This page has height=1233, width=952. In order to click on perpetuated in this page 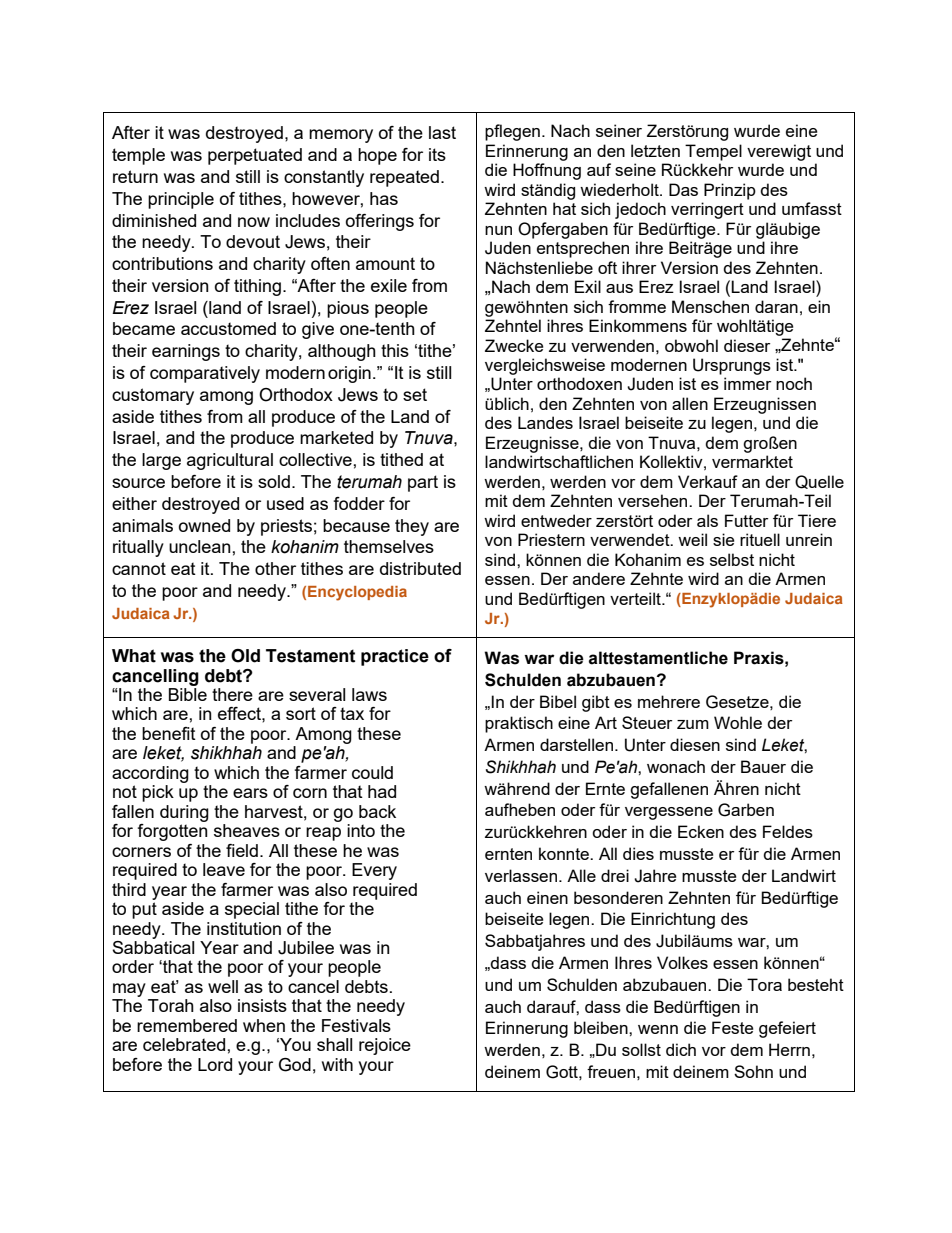, I will do `click(255, 156)`.
